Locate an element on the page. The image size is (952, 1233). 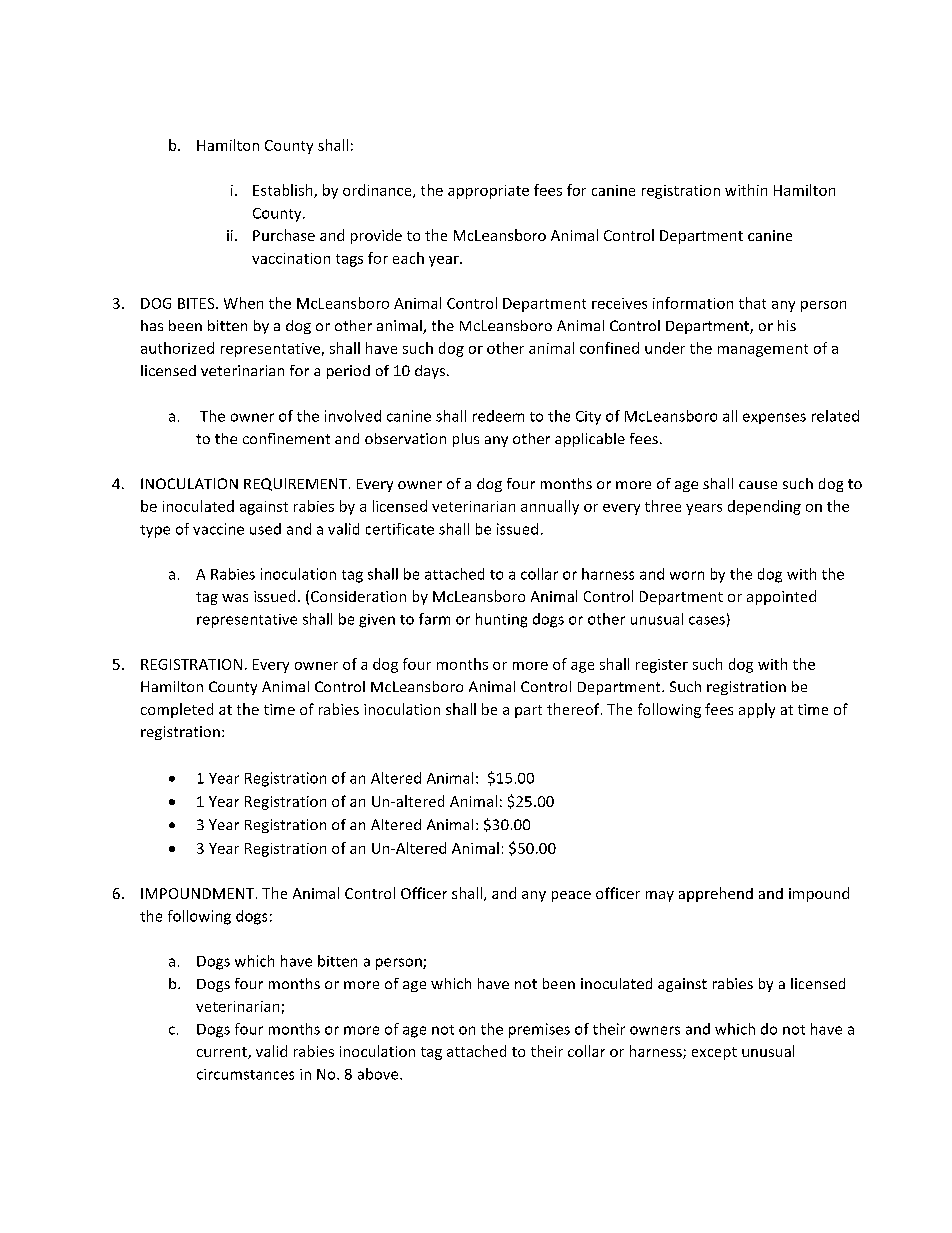
annually is located at coordinates (550, 507).
